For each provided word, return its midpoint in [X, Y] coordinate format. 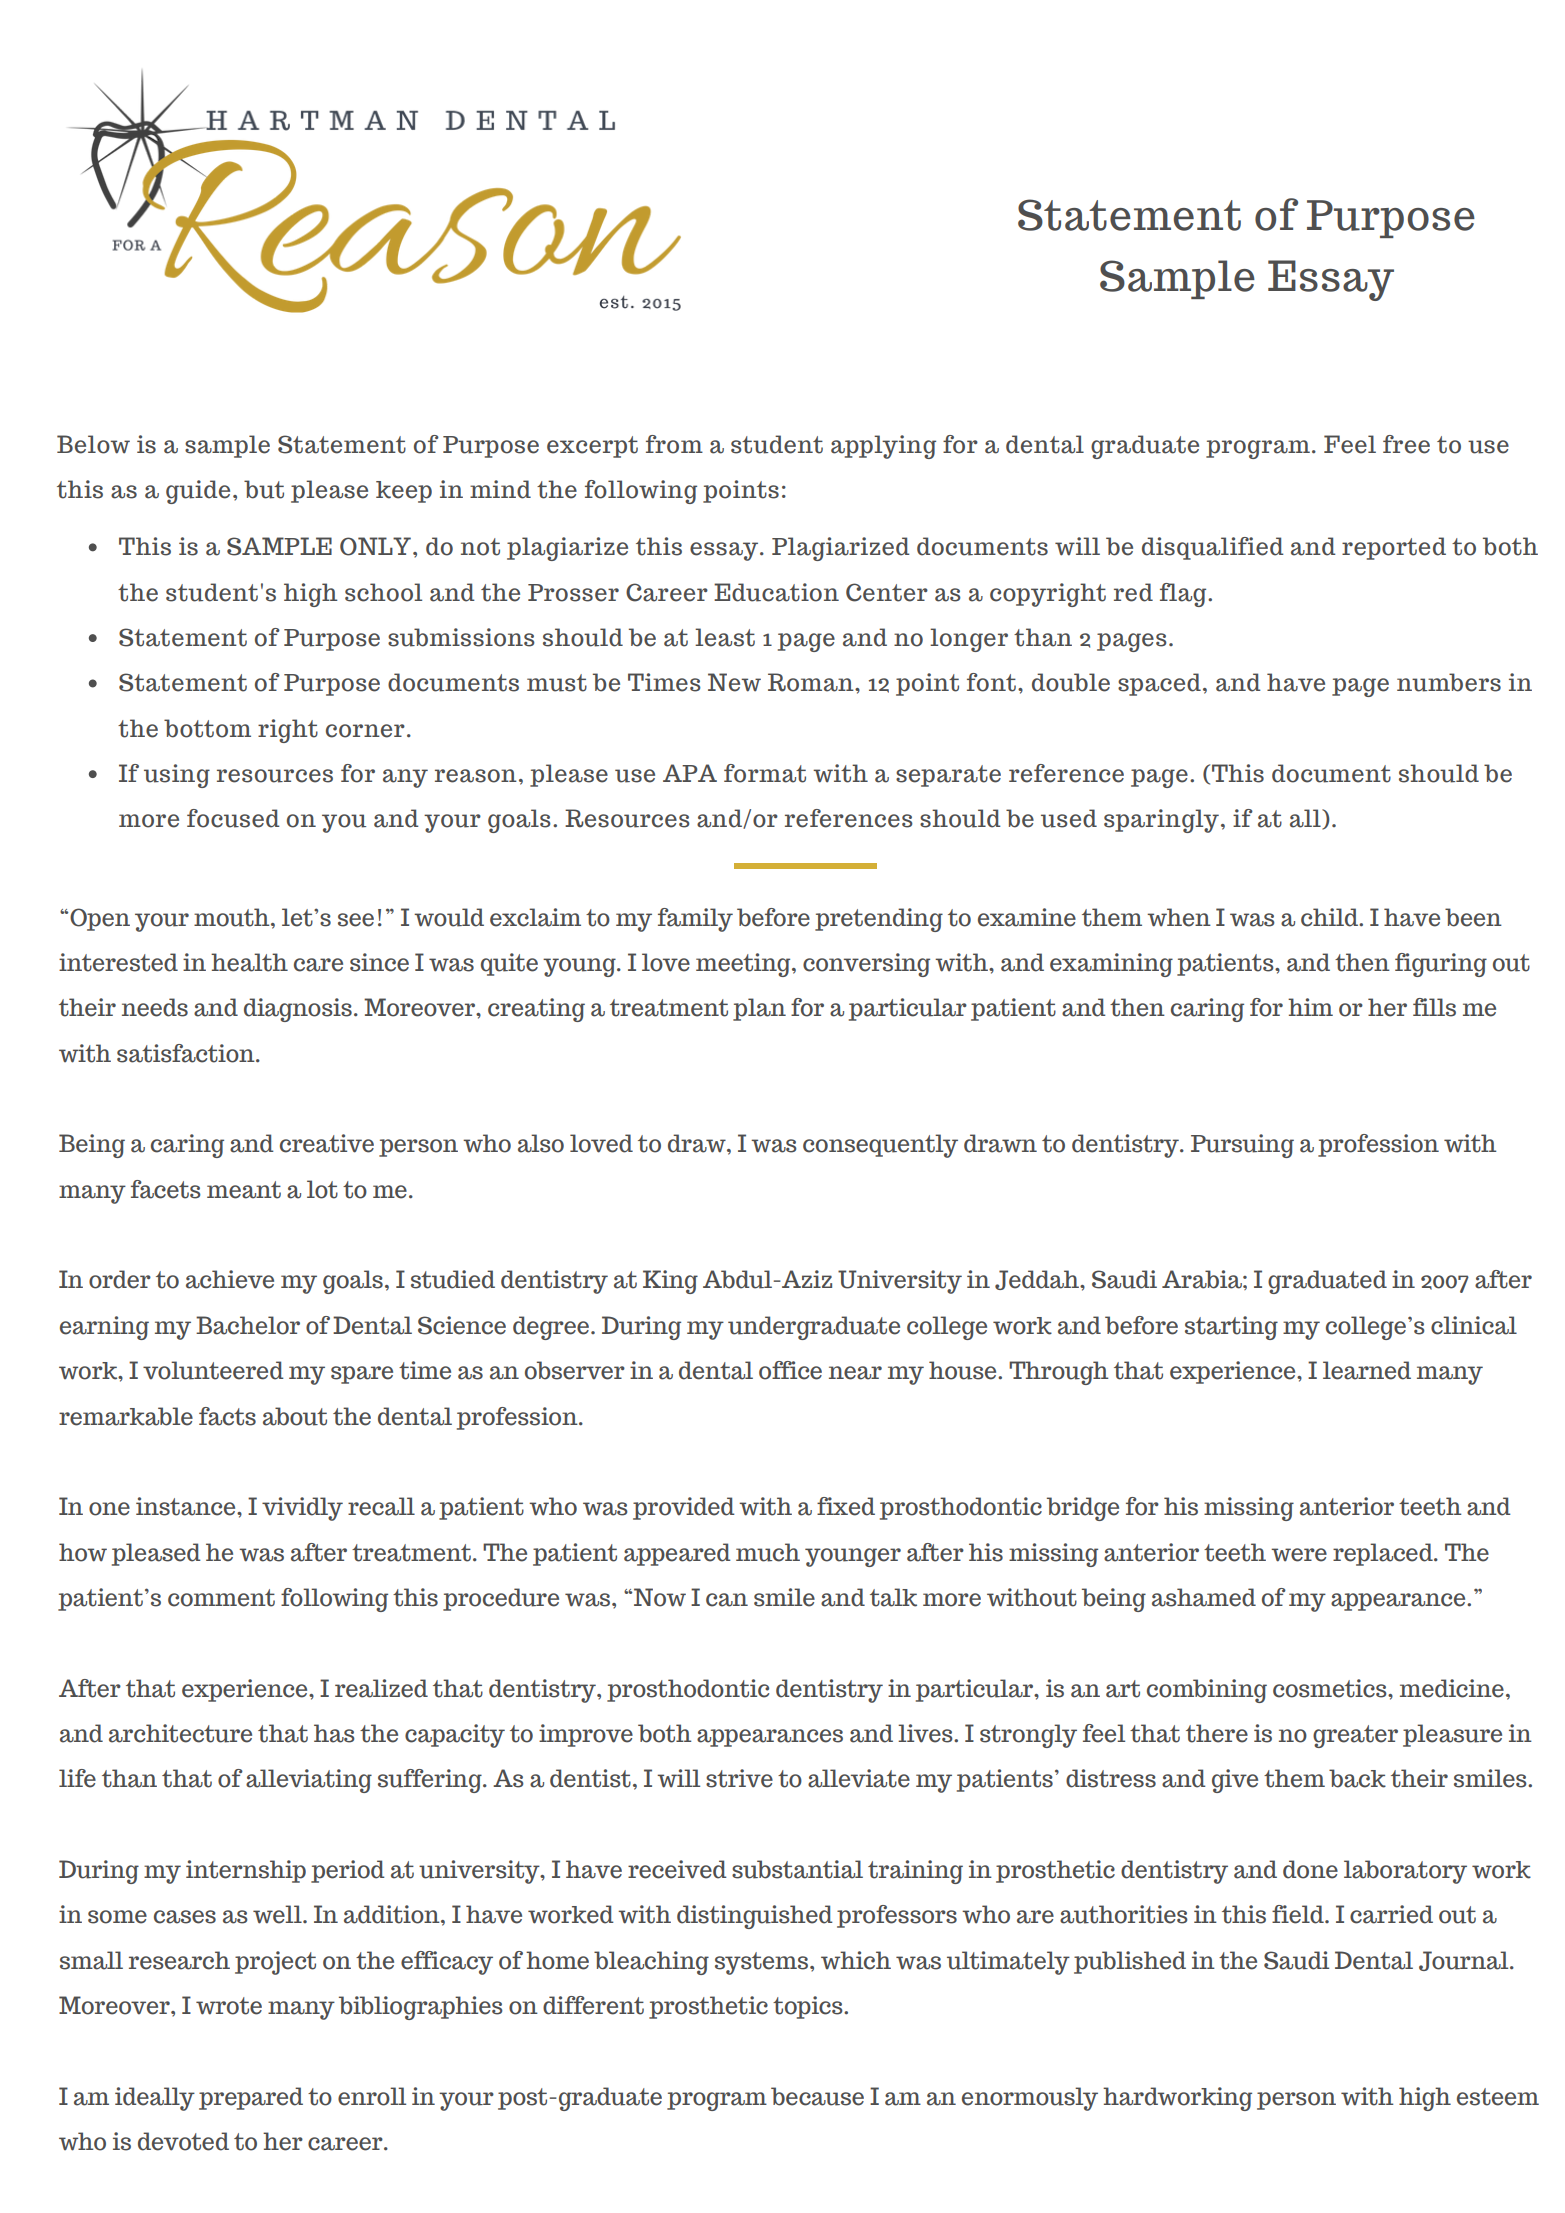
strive [739, 1778]
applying [883, 447]
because [817, 2096]
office [790, 1370]
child [1330, 917]
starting [1231, 1328]
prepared [251, 2098]
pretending [879, 920]
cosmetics [1331, 1688]
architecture [180, 1733]
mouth [233, 917]
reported [1394, 548]
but [264, 489]
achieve [230, 1279]
